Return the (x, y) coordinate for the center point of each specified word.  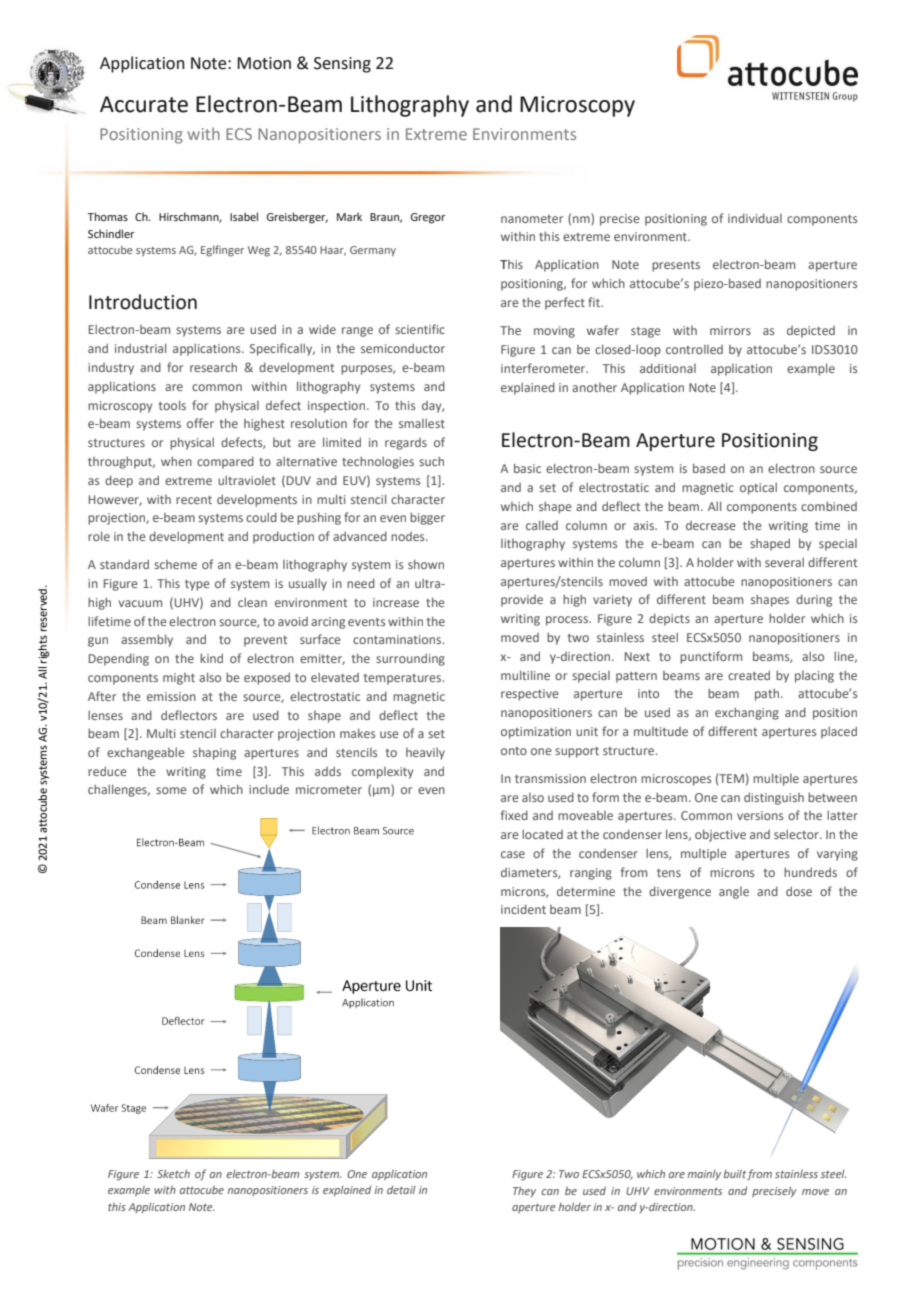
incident (523, 909)
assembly (147, 640)
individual (755, 218)
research (213, 367)
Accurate (144, 104)
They (524, 1191)
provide (522, 601)
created (749, 675)
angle (734, 893)
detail (401, 1190)
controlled (694, 349)
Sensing (342, 65)
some (171, 790)
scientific (420, 329)
